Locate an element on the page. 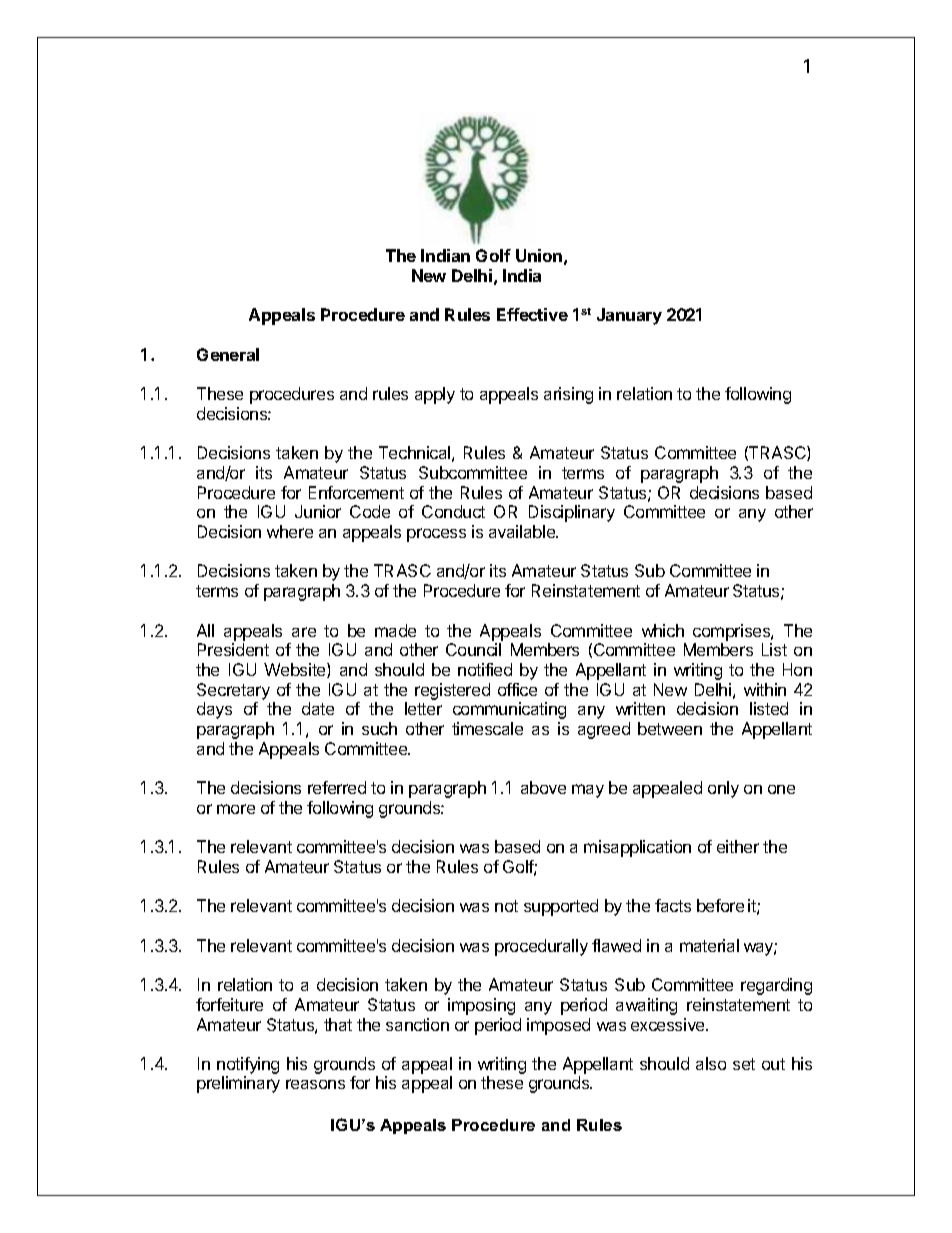 The width and height of the page is (952, 1233). General is located at coordinates (228, 354).
